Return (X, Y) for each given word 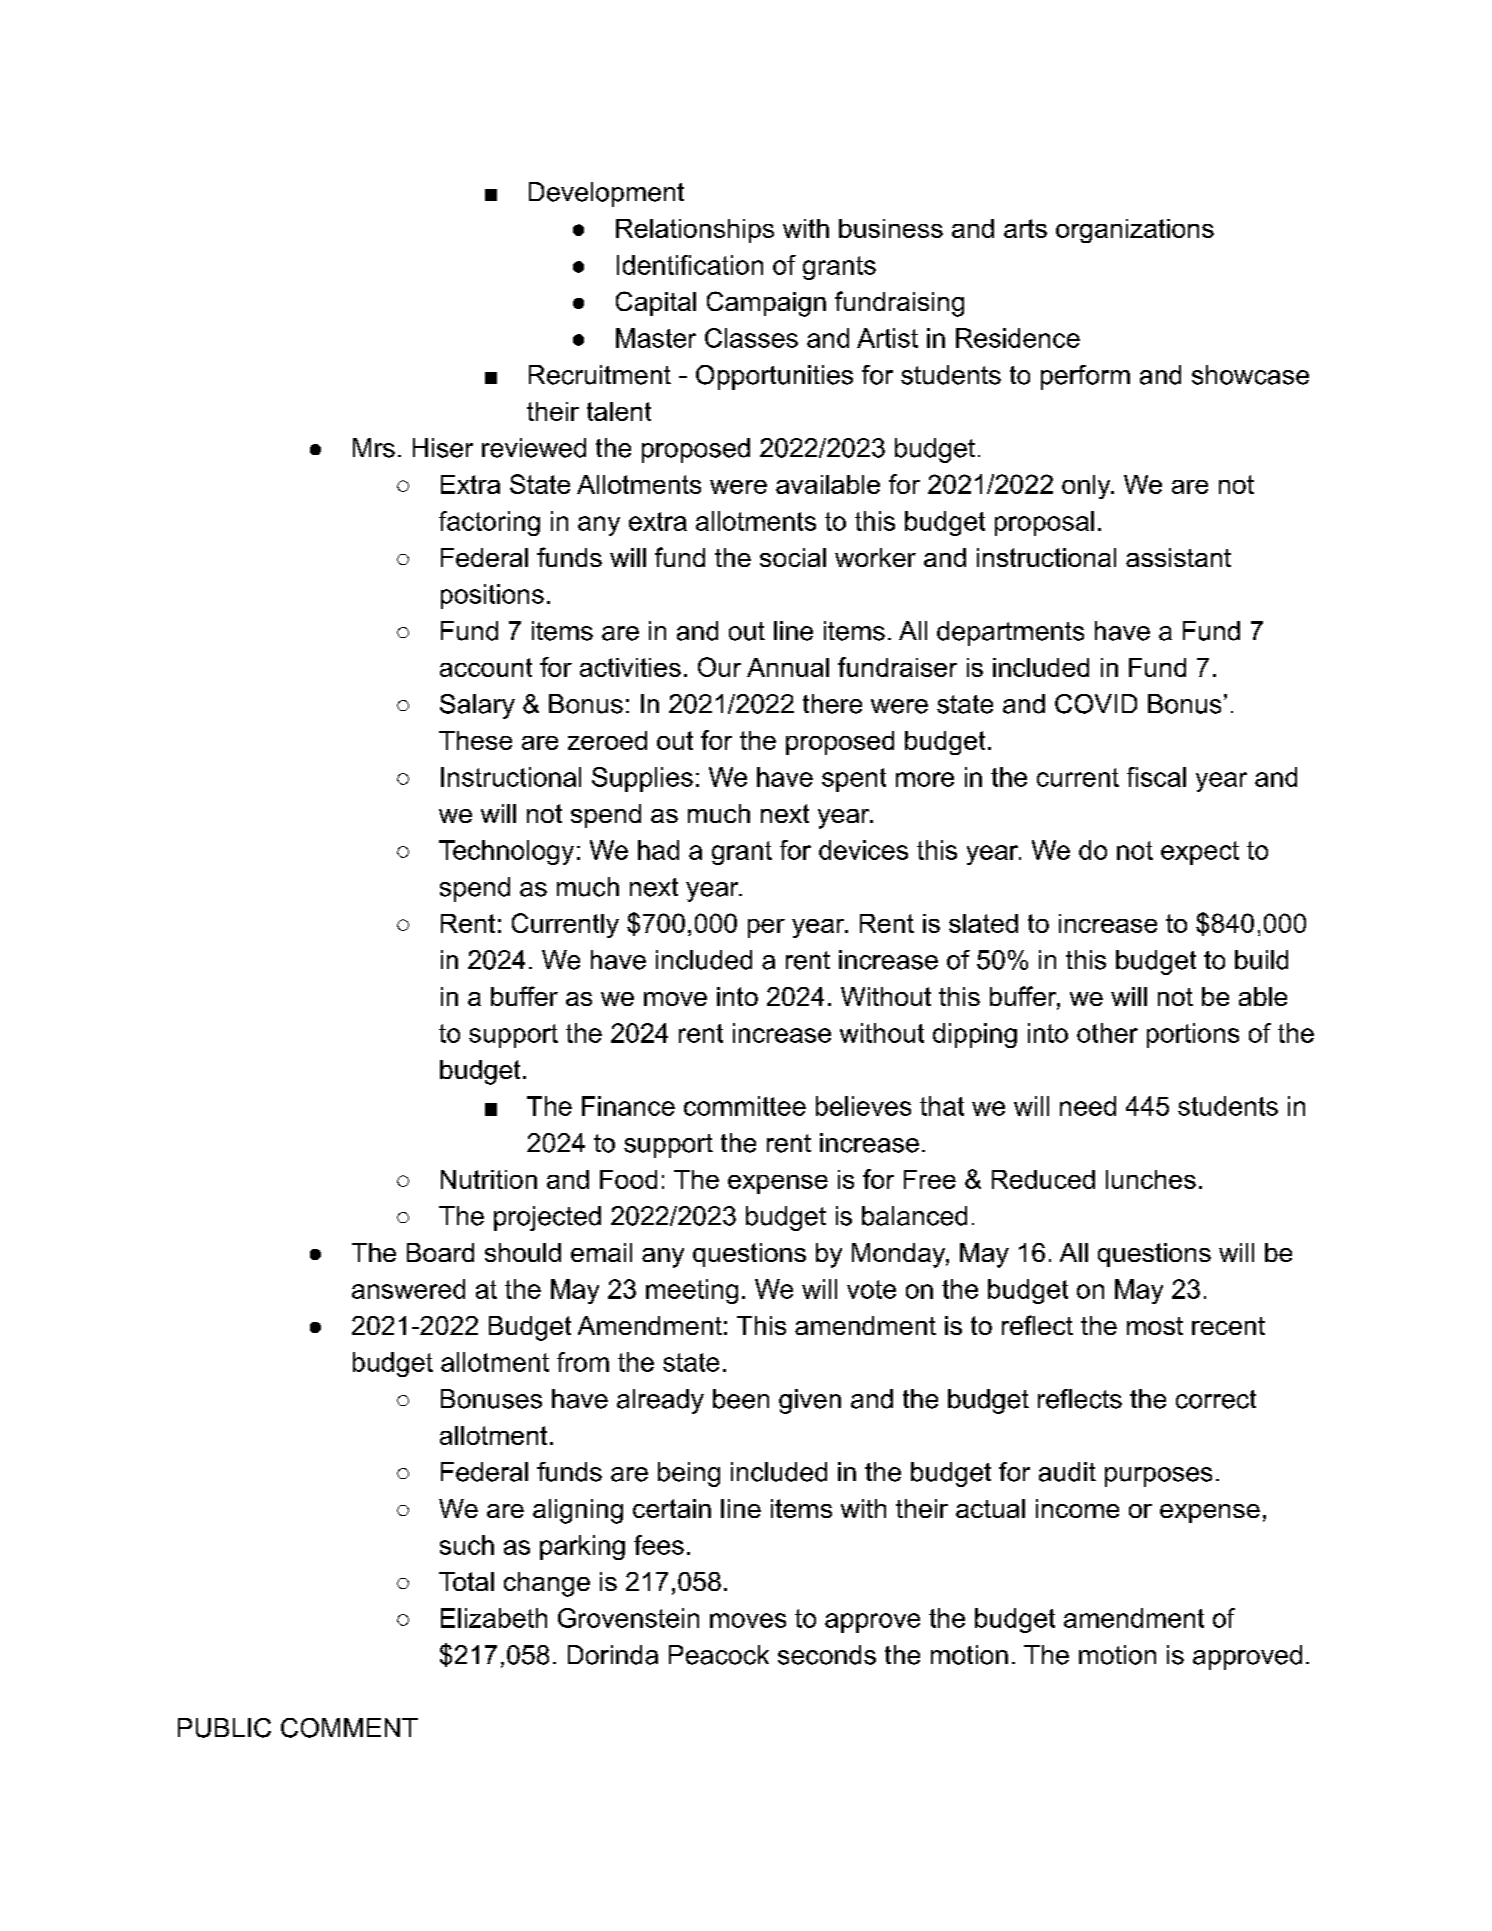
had (658, 850)
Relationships (695, 231)
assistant (1178, 557)
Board (440, 1252)
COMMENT (349, 1728)
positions (492, 596)
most (1155, 1326)
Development (606, 194)
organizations (1135, 231)
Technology (506, 852)
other (1107, 1033)
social (793, 557)
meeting (692, 1291)
